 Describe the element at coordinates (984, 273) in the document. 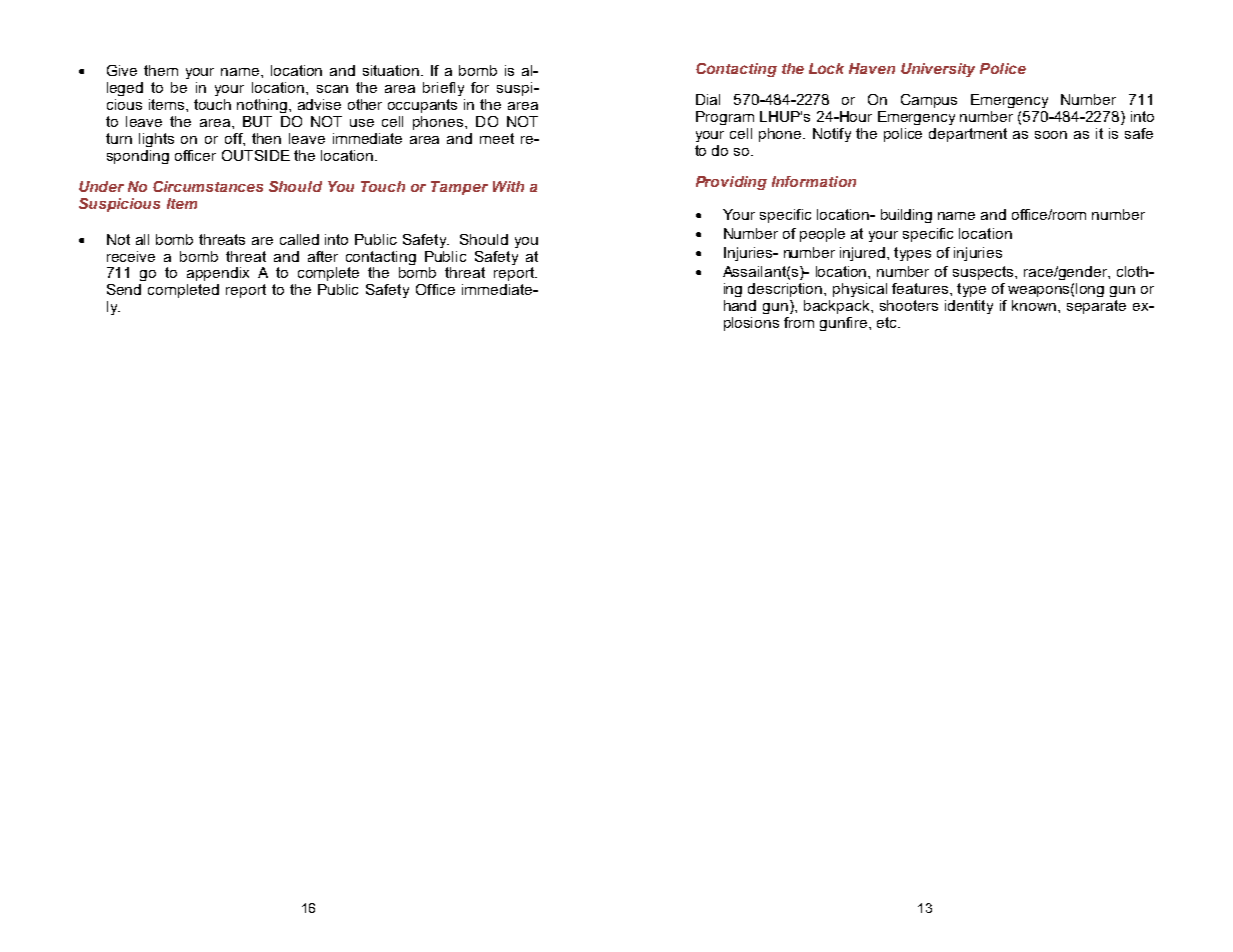

I see `suspects` at that location.
